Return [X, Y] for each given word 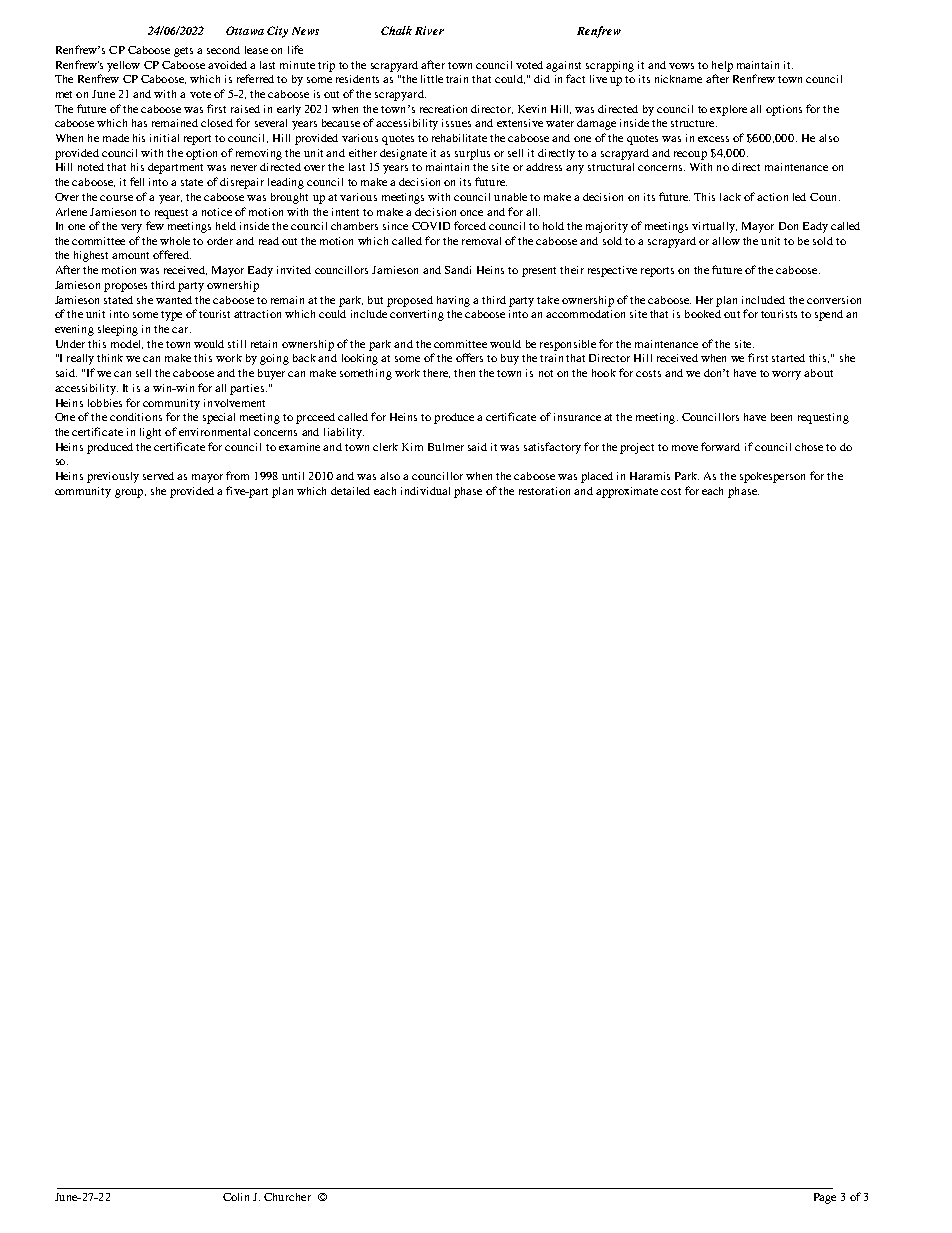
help [722, 66]
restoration [544, 491]
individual [425, 491]
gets [183, 52]
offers [469, 357]
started [788, 358]
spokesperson [772, 477]
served [158, 476]
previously [113, 477]
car [181, 330]
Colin [236, 1197]
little [432, 79]
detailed [350, 491]
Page [825, 1198]
